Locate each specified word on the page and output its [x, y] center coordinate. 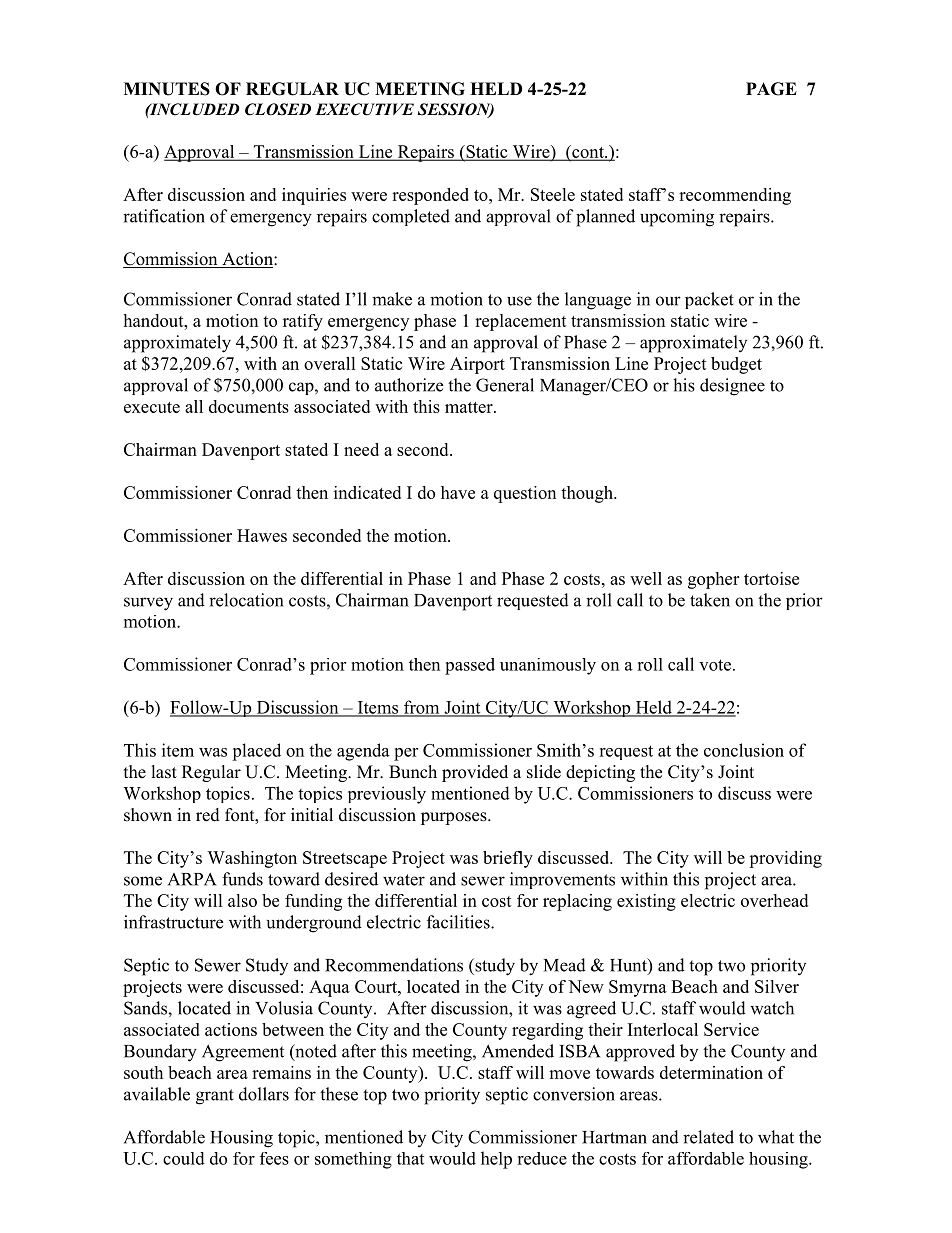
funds [242, 879]
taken [710, 600]
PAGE [771, 89]
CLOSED [278, 109]
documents [249, 406]
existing [646, 902]
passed [470, 666]
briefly [508, 859]
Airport [477, 365]
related [708, 1137]
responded [430, 196]
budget [736, 365]
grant [215, 1097]
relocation [246, 600]
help [496, 1160]
